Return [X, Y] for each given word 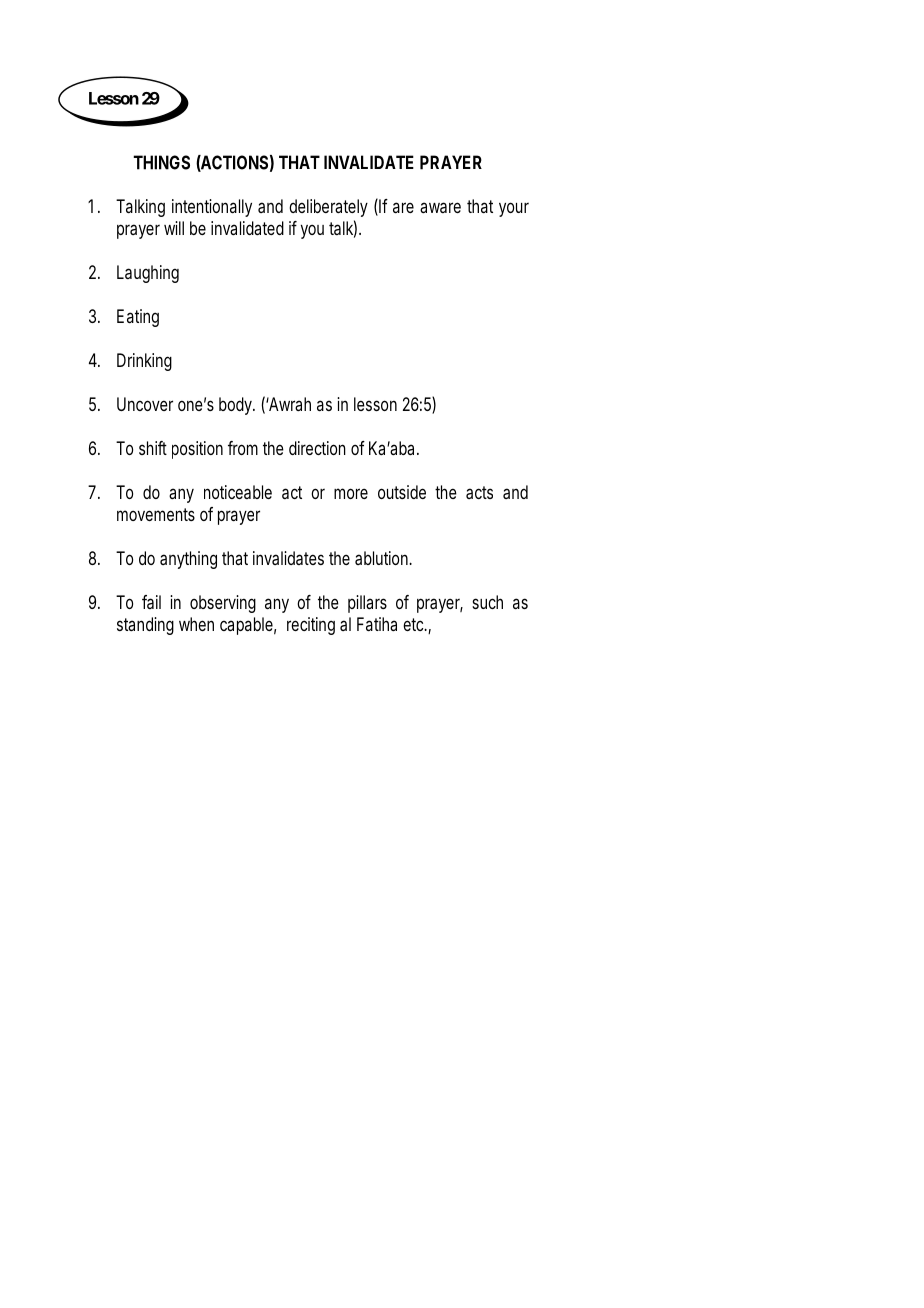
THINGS [161, 162]
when [196, 624]
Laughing [148, 274]
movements [156, 514]
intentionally [212, 208]
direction [317, 448]
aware [440, 207]
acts [479, 492]
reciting [311, 626]
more [351, 493]
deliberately [328, 208]
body [237, 406]
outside [402, 492]
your [514, 209]
